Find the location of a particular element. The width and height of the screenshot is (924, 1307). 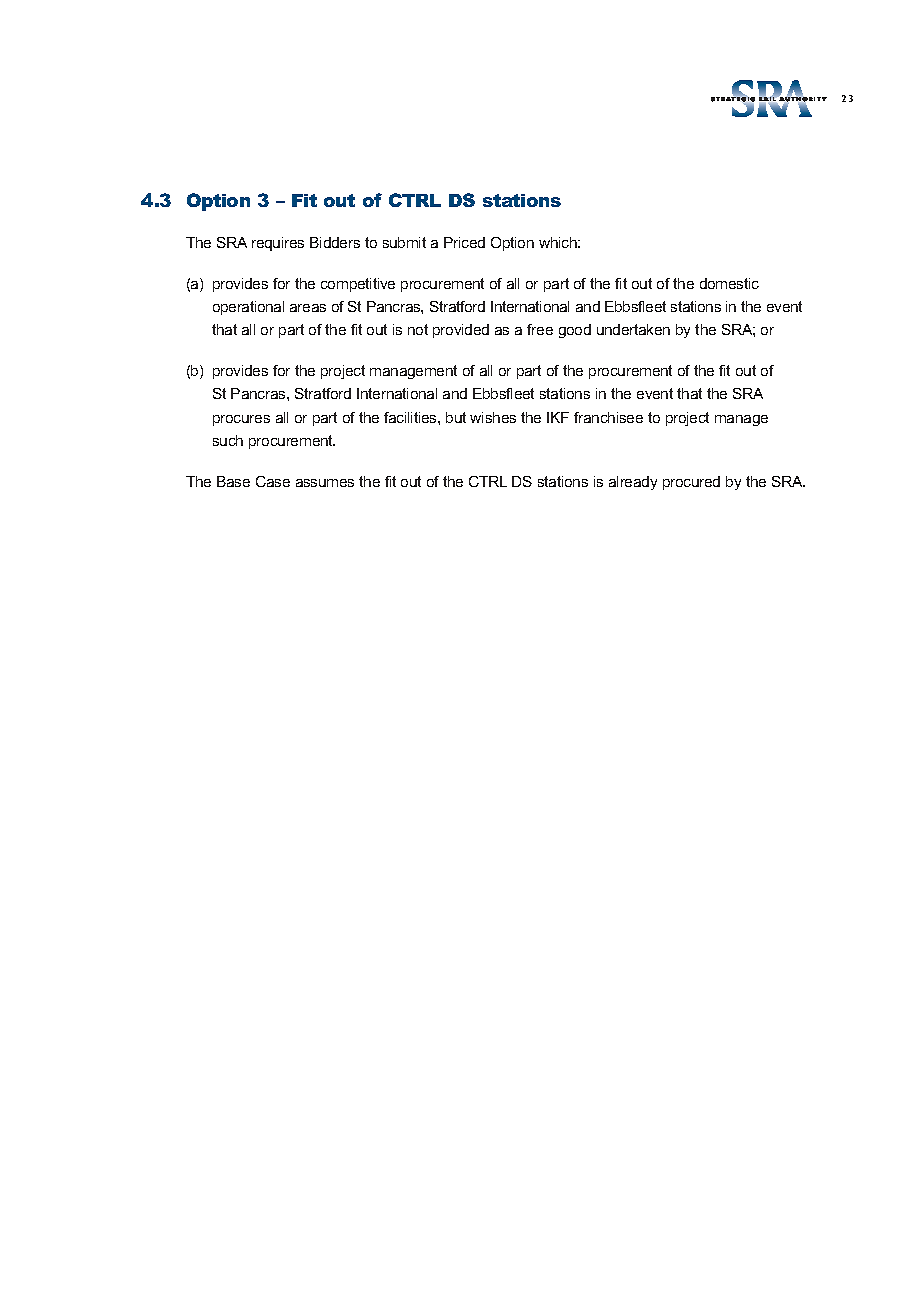

provided is located at coordinates (461, 331).
